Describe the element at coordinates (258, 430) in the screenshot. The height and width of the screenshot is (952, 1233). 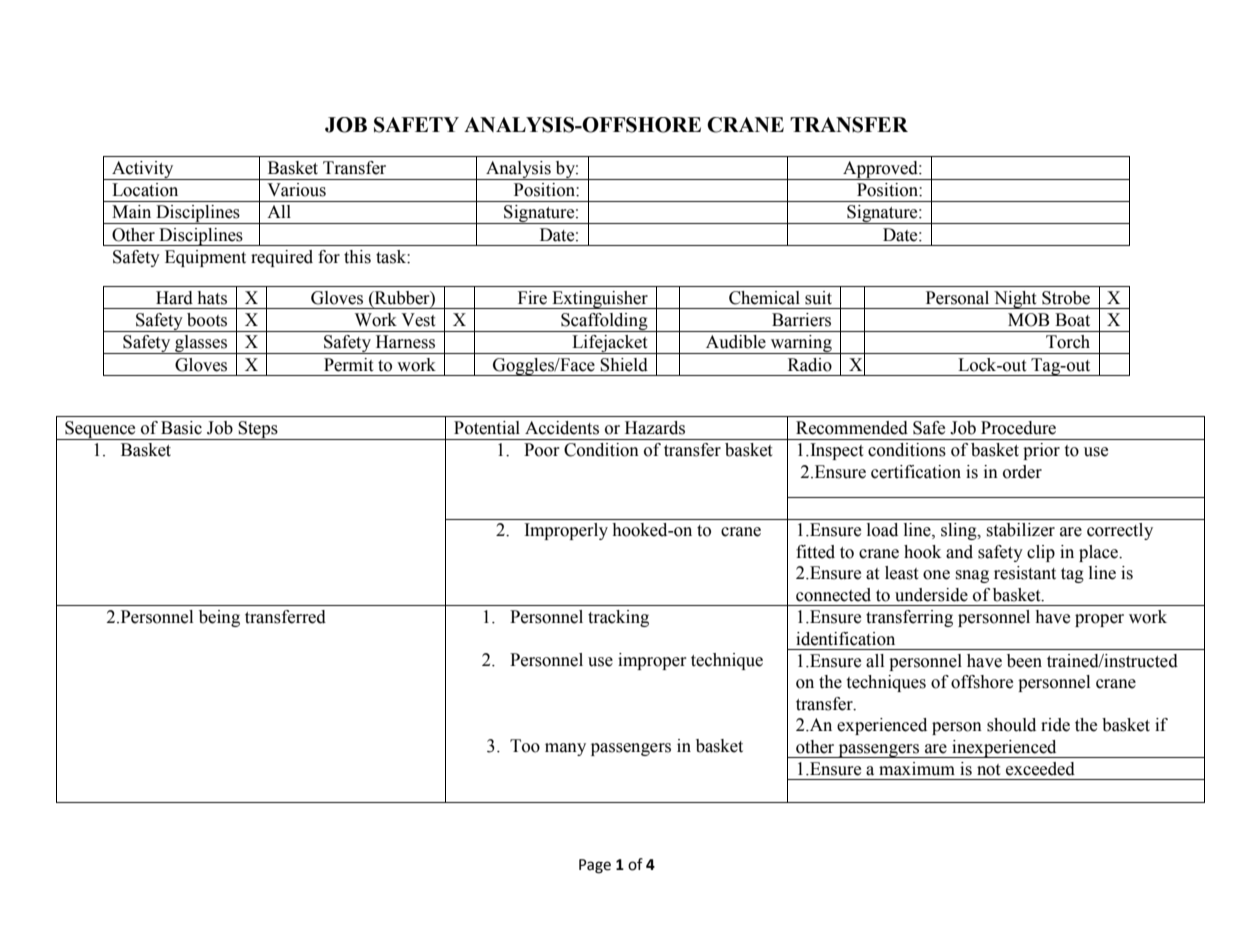
I see `Steps` at that location.
